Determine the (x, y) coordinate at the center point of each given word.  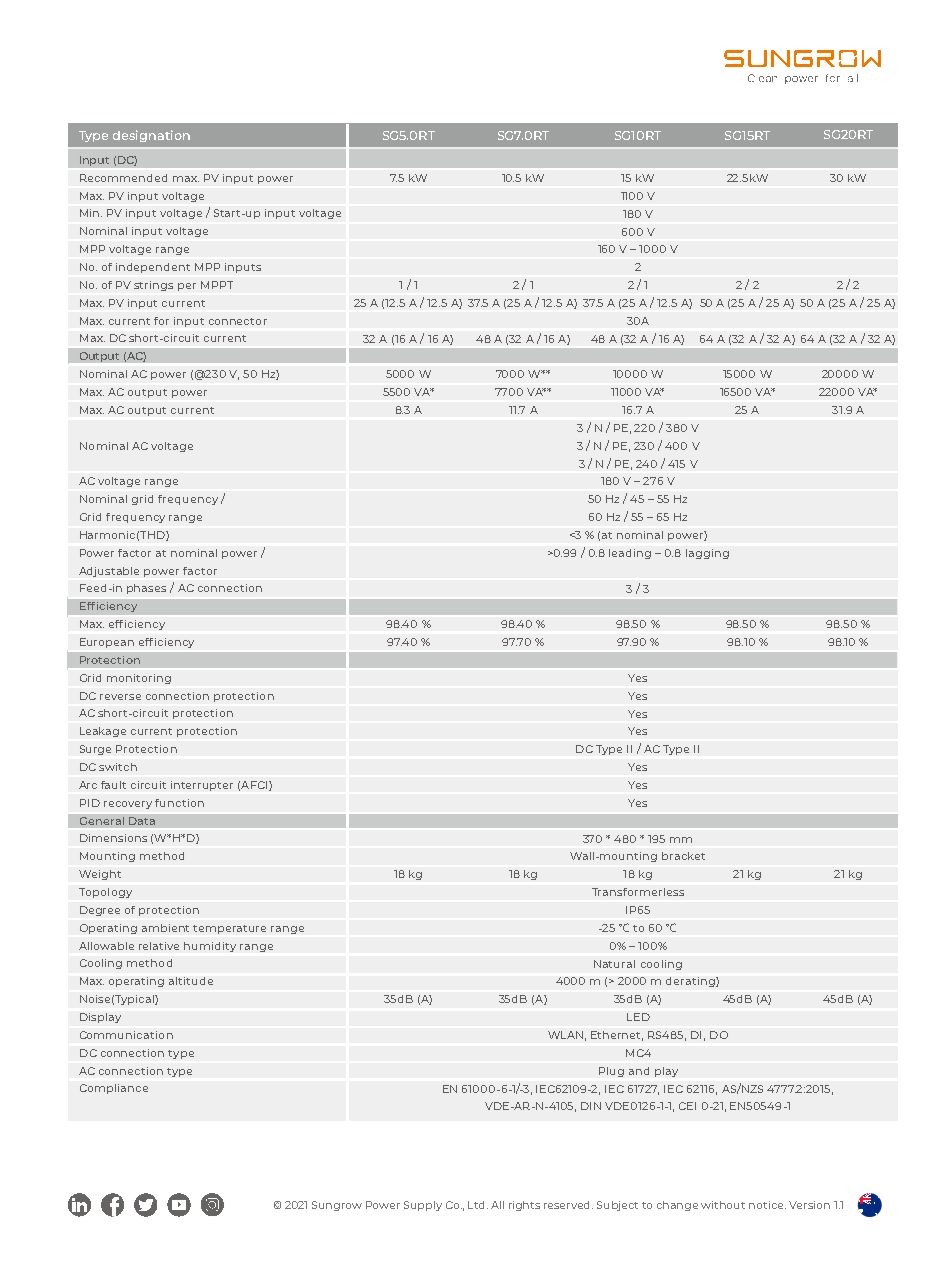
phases (146, 589)
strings (153, 286)
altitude (191, 981)
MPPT (217, 285)
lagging (707, 554)
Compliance (114, 1089)
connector (238, 321)
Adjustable (109, 572)
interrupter (202, 786)
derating (691, 982)
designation (151, 136)
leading (630, 554)
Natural (614, 964)
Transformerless (638, 892)
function (179, 803)
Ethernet (617, 1036)
